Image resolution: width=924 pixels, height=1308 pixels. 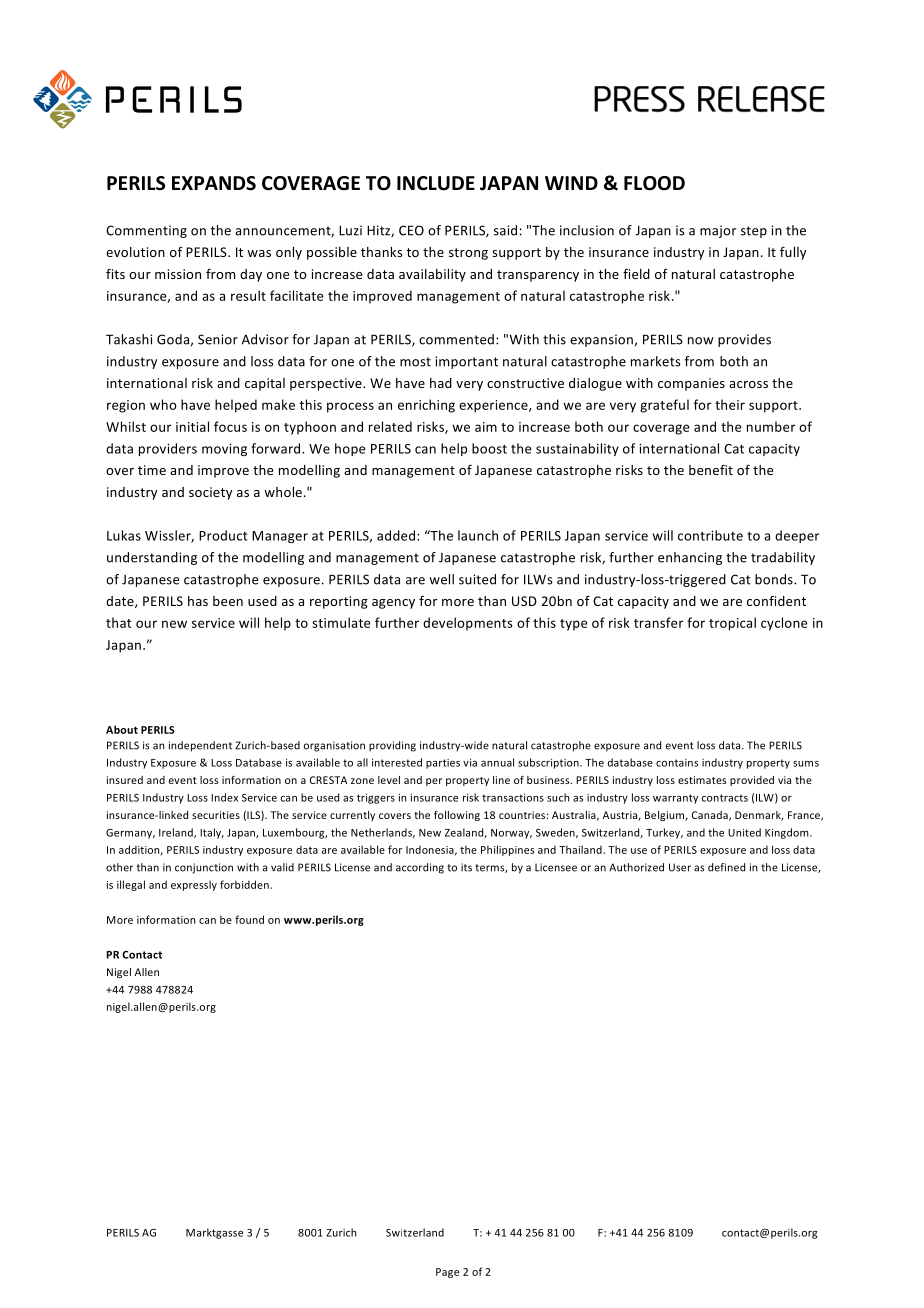 What do you see at coordinates (447, 1273) in the screenshot?
I see `Page` at bounding box center [447, 1273].
